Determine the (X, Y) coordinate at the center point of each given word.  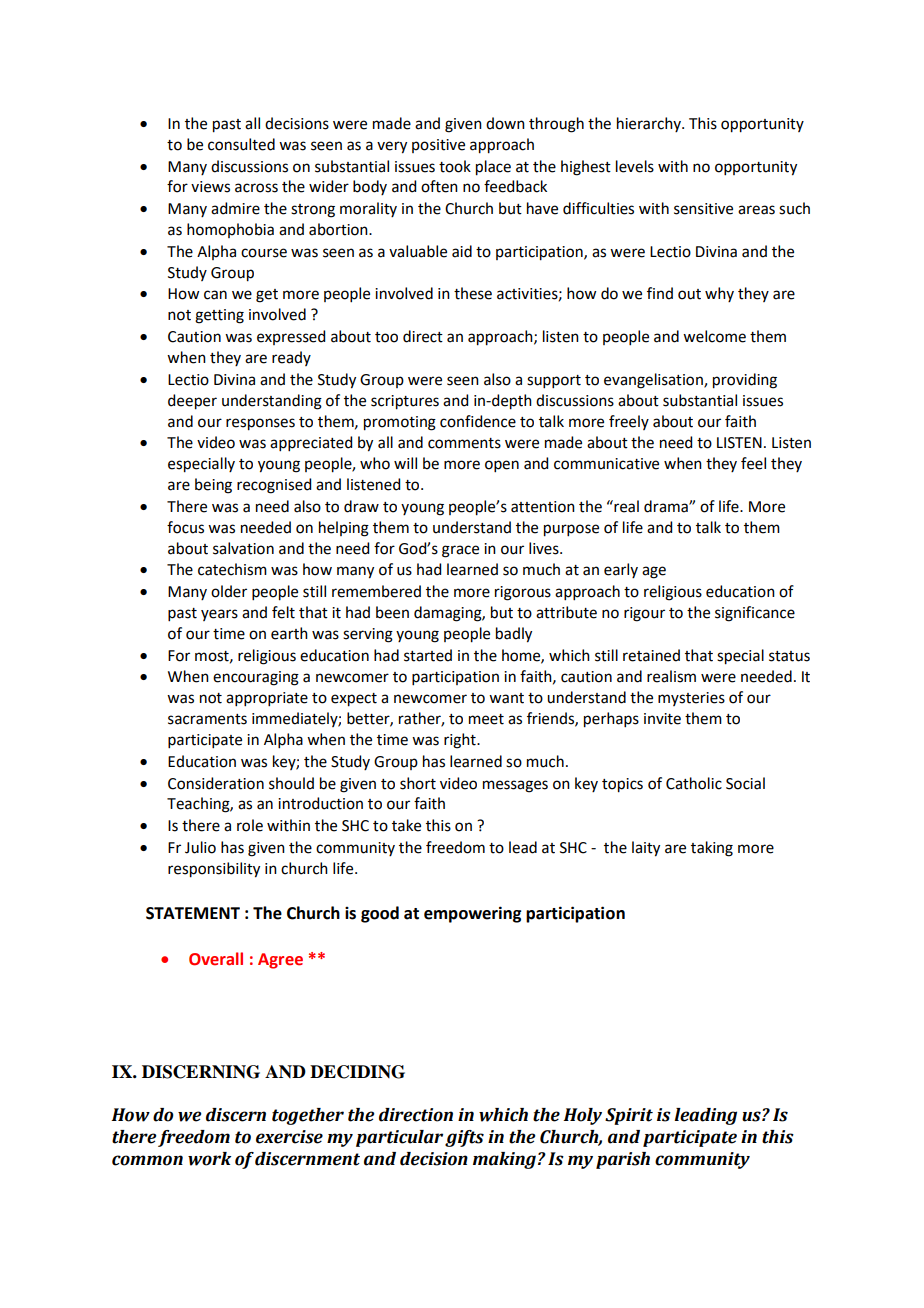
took (455, 166)
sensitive (703, 209)
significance (755, 614)
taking (712, 849)
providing (745, 381)
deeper (192, 402)
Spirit (629, 1116)
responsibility (214, 870)
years (219, 615)
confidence (478, 421)
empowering (472, 914)
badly (514, 635)
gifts (464, 1138)
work (209, 1159)
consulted (241, 144)
